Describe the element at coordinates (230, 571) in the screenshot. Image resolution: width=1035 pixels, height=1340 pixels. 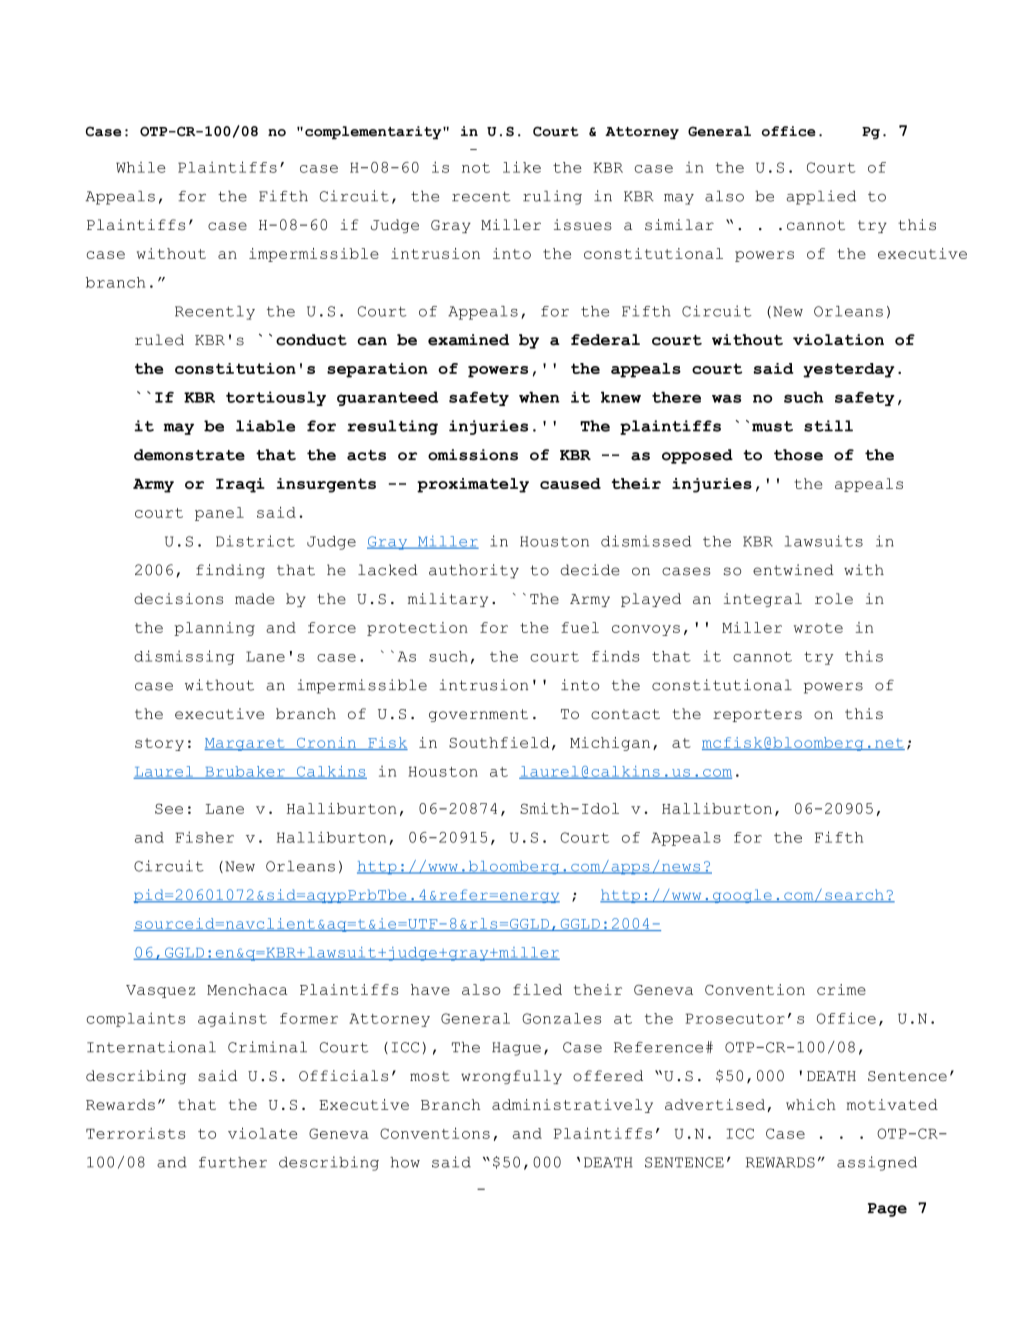
I see `finding` at that location.
